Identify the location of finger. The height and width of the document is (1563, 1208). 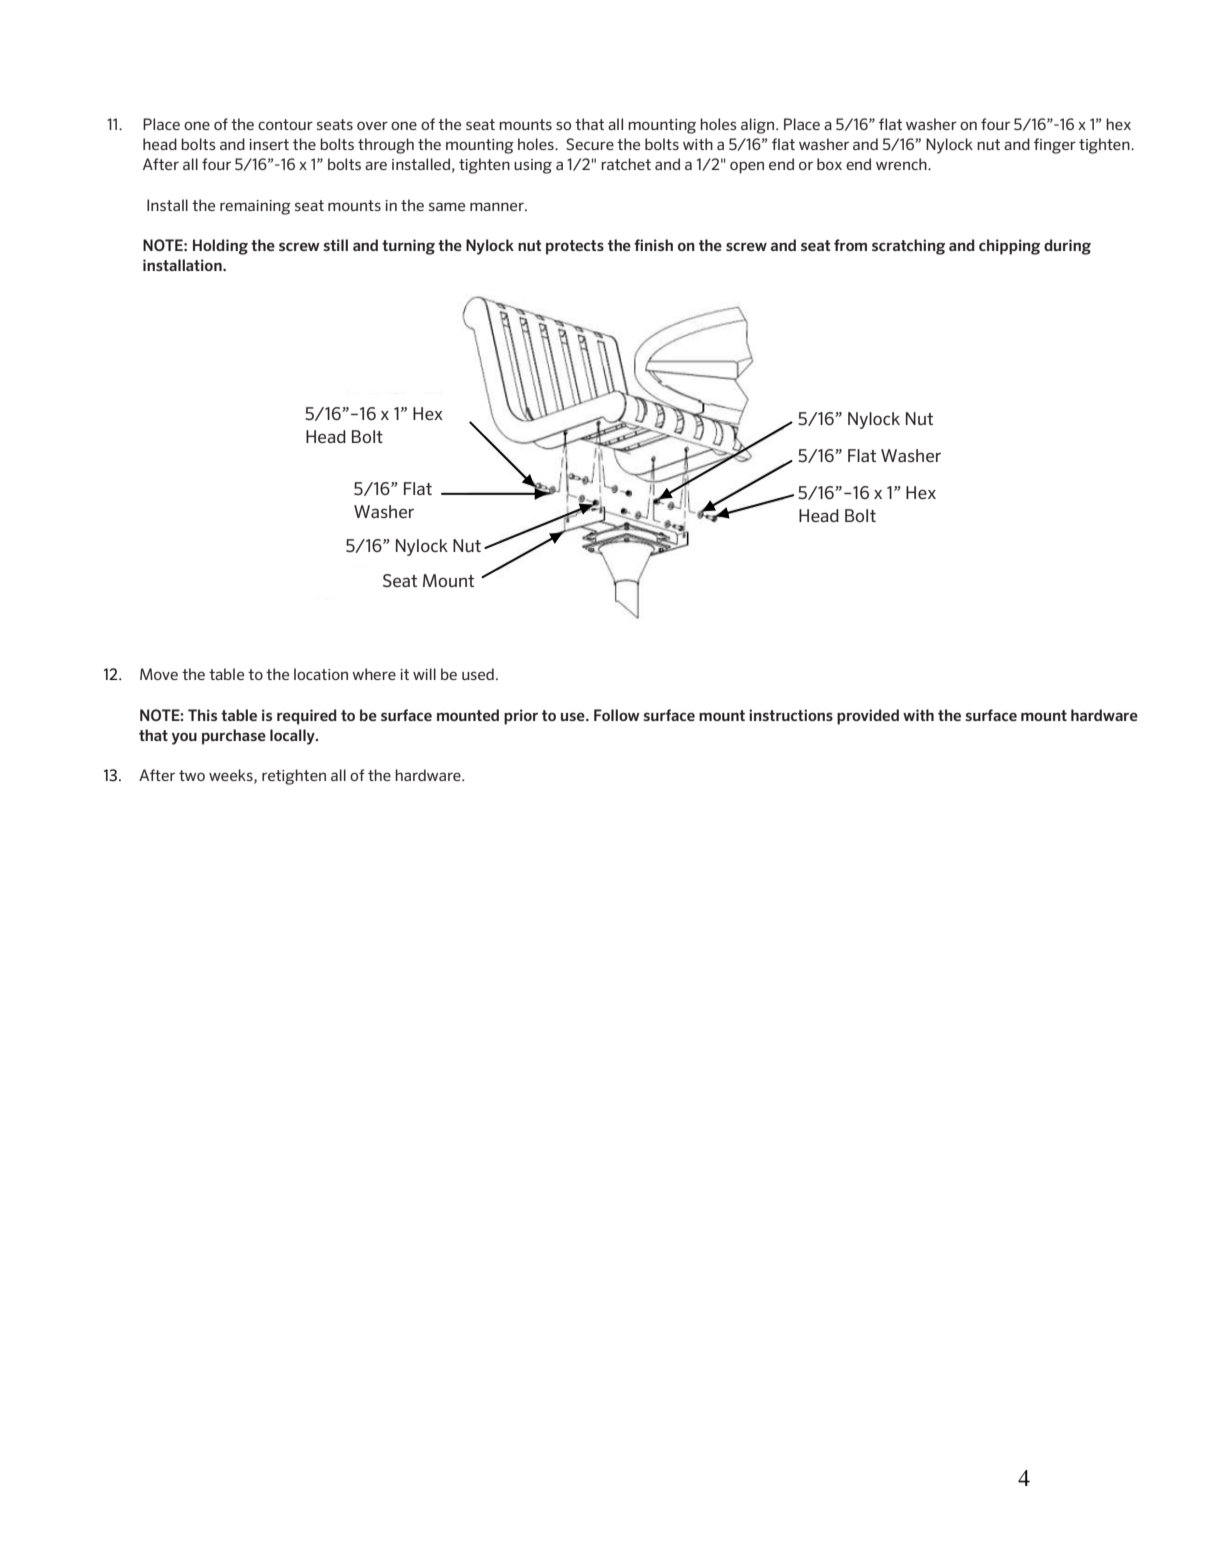
(1055, 146).
